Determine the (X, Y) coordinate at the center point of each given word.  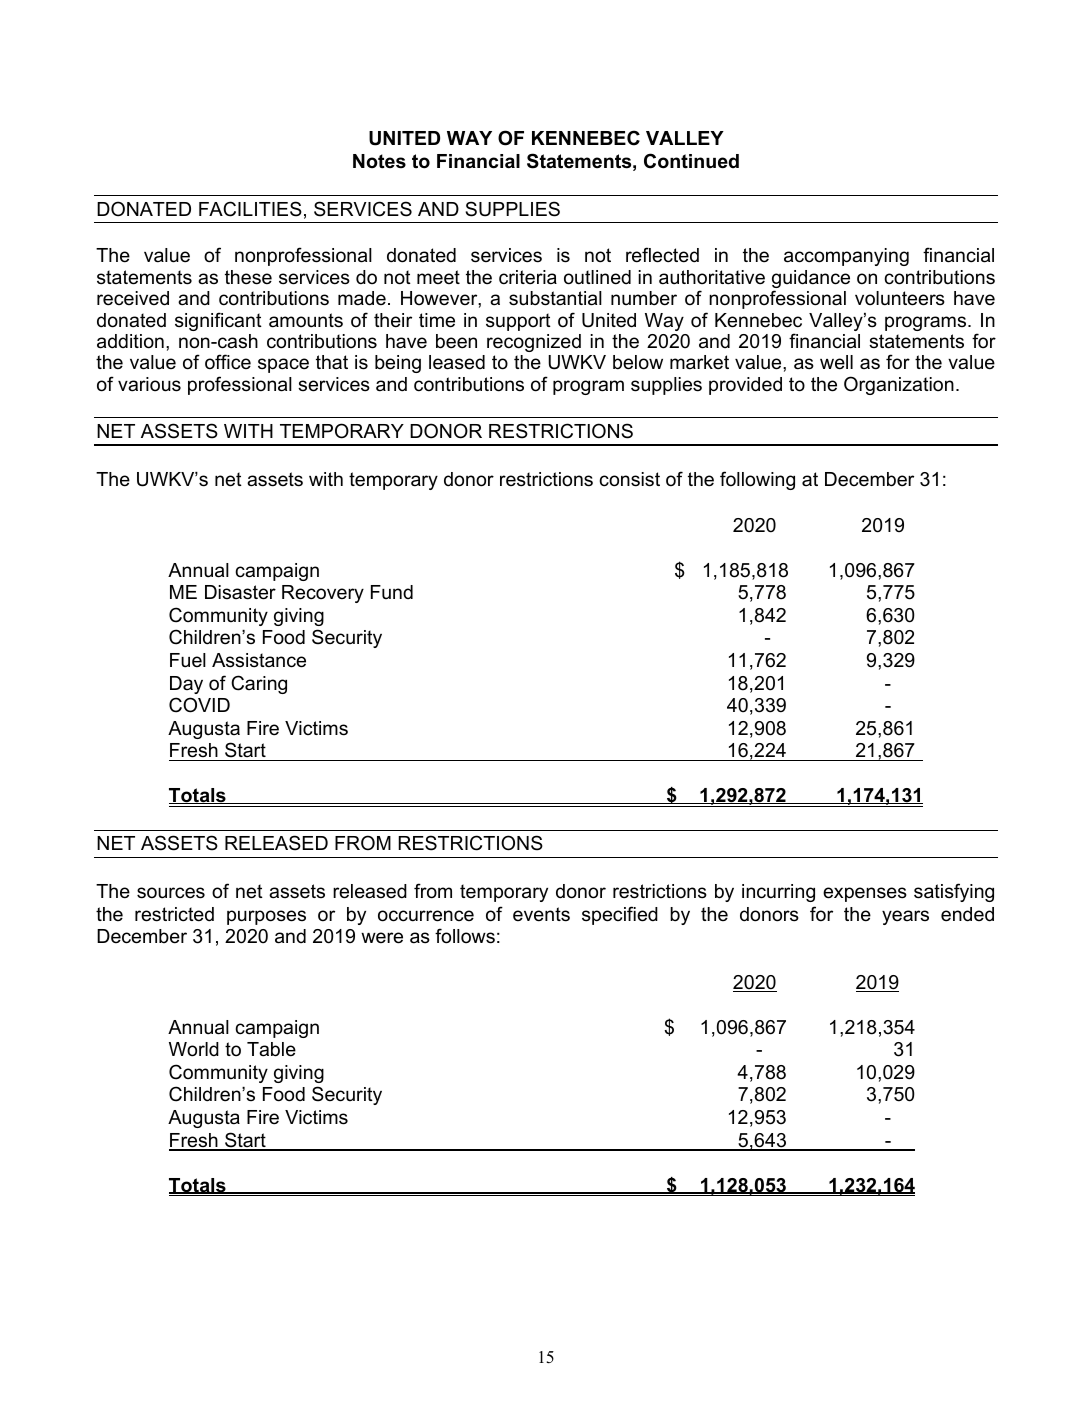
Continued (691, 161)
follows (465, 936)
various (149, 384)
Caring (259, 684)
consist (629, 479)
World (194, 1049)
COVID (199, 705)
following (757, 480)
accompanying (846, 257)
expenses (865, 894)
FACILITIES (250, 209)
